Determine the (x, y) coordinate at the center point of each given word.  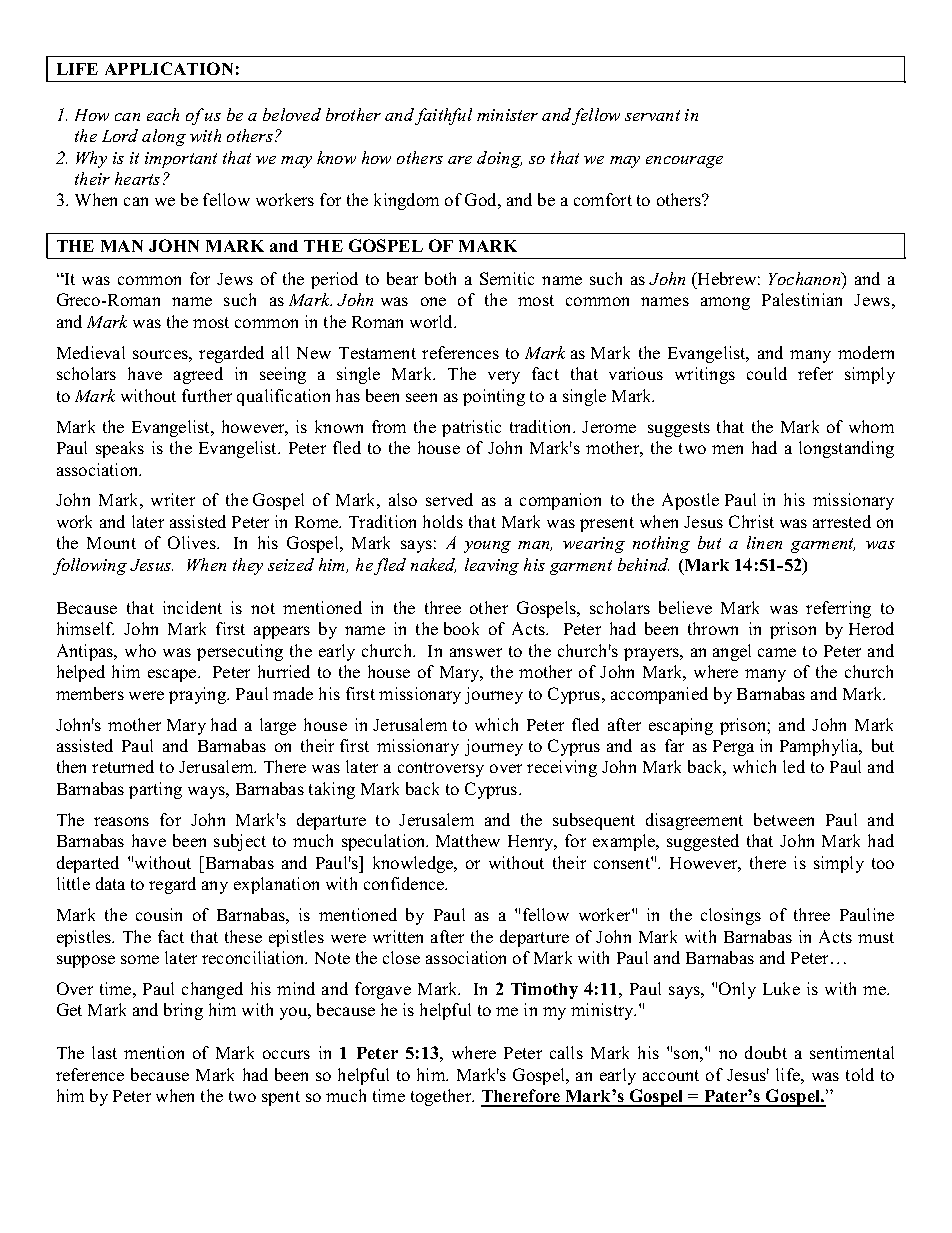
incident (192, 607)
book (461, 628)
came (777, 652)
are (460, 160)
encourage (684, 162)
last (104, 1052)
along (164, 137)
